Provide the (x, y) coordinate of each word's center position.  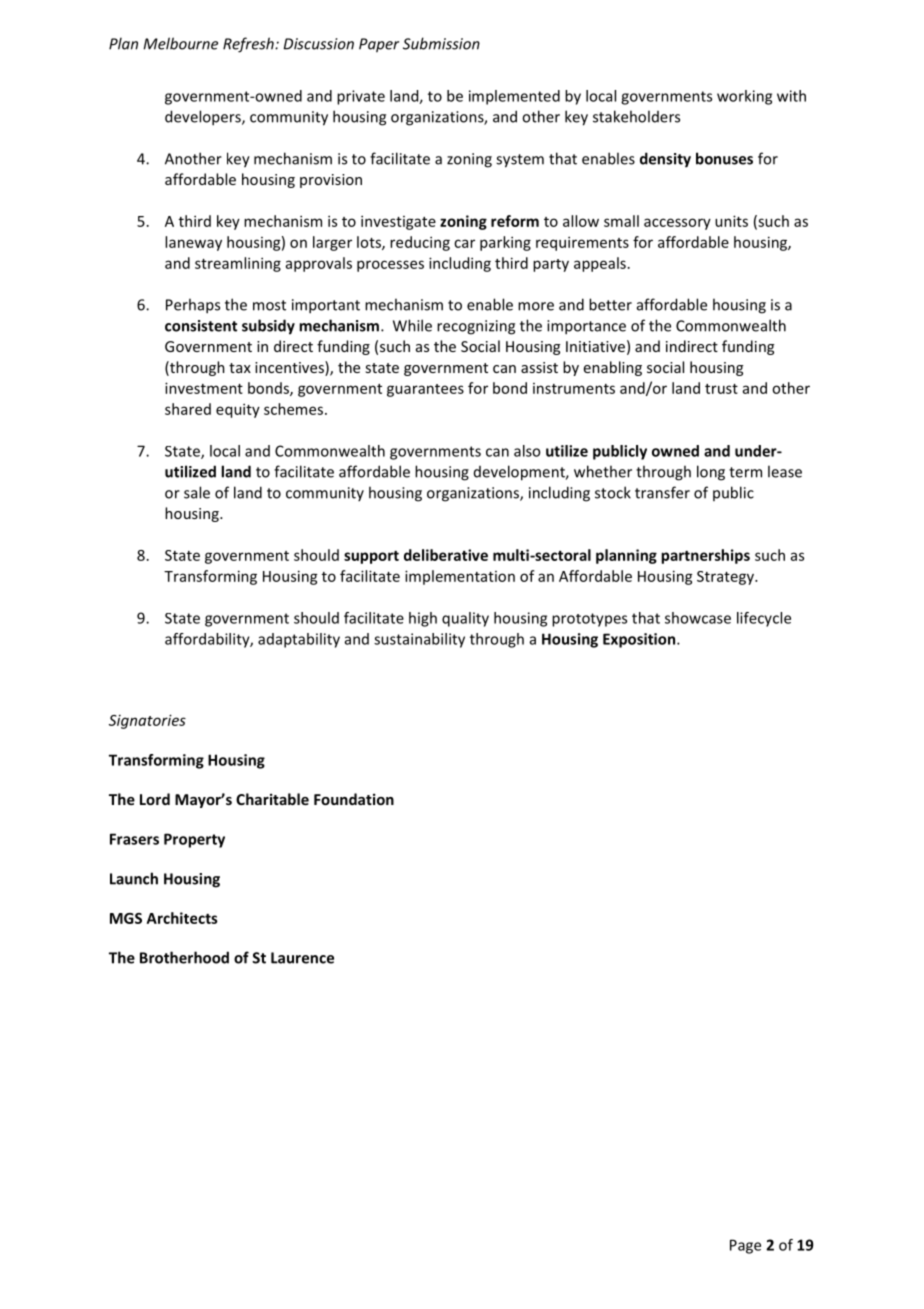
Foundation (354, 799)
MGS (126, 918)
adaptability (299, 640)
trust (721, 389)
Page (745, 1246)
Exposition (640, 640)
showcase (698, 618)
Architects (182, 918)
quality (465, 619)
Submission (441, 43)
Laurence (302, 958)
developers (204, 118)
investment (204, 388)
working (744, 97)
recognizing (476, 327)
